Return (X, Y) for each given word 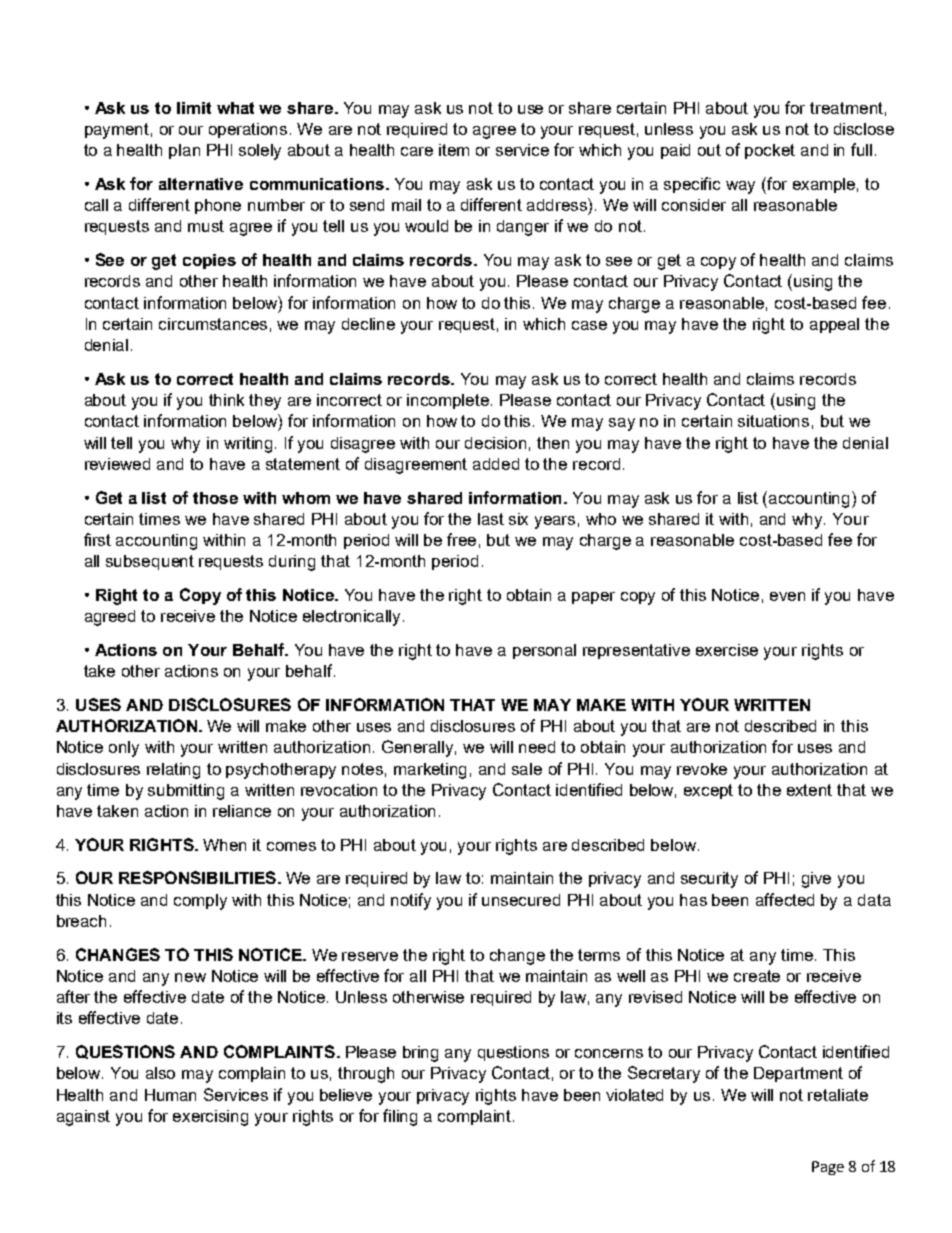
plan (184, 151)
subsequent (150, 562)
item (454, 150)
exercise (727, 650)
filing (400, 1117)
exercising (210, 1118)
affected (785, 899)
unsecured (521, 900)
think (226, 400)
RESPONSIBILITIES (197, 877)
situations (773, 421)
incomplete (449, 401)
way (740, 187)
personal (544, 651)
